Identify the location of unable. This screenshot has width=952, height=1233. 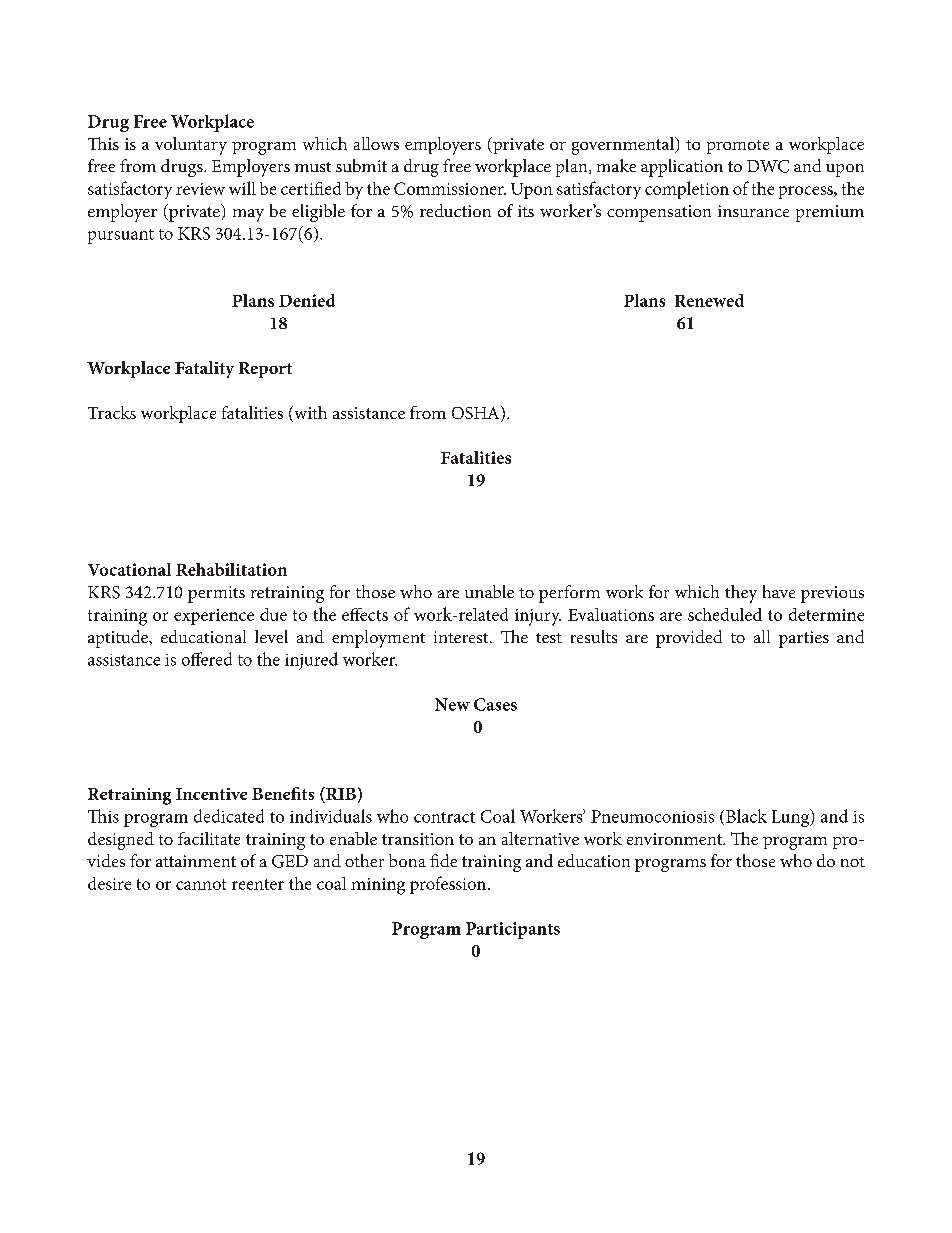
(489, 591).
